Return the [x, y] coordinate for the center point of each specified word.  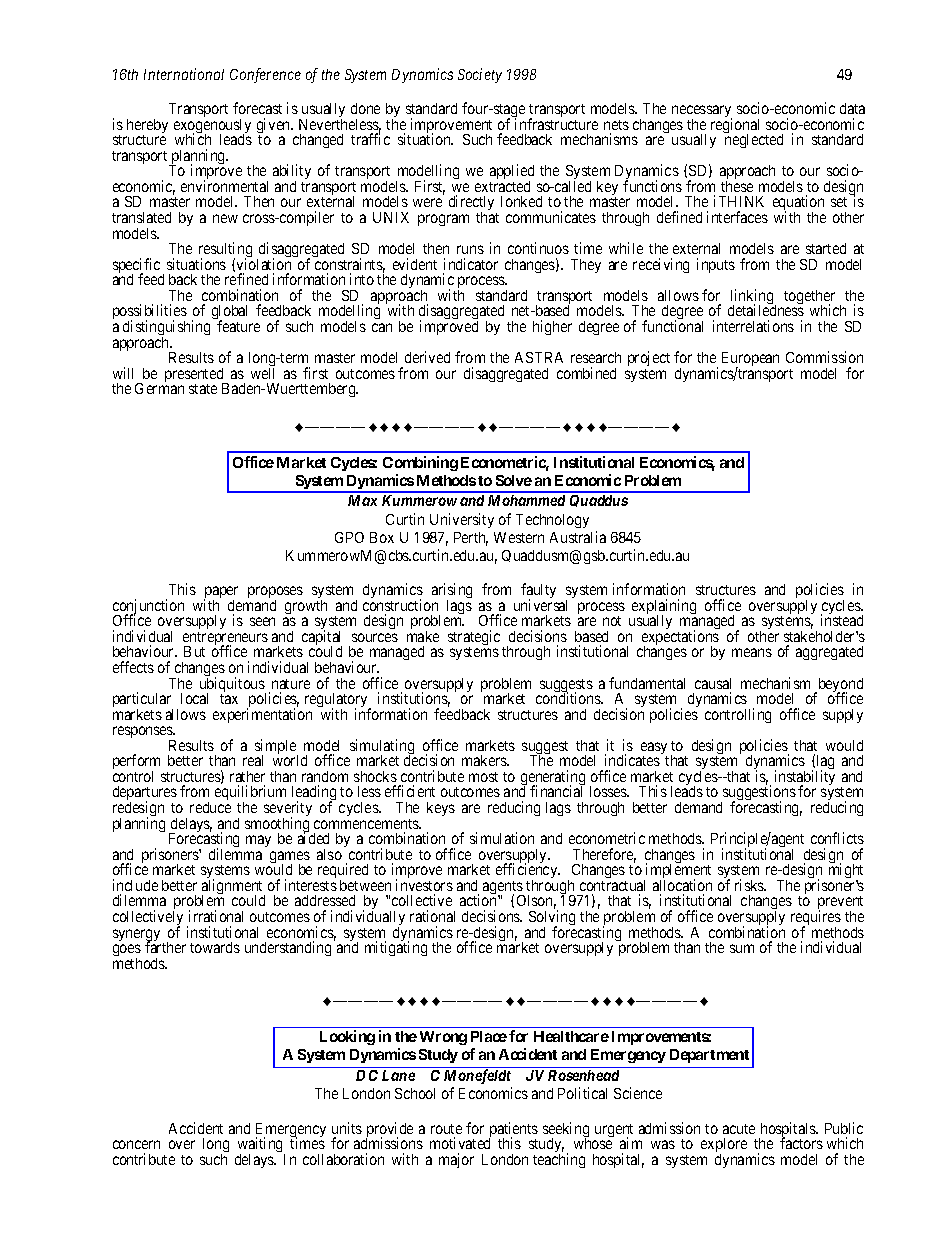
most [483, 777]
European [750, 360]
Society [480, 75]
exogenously [212, 127]
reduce [210, 807]
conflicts [837, 838]
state [203, 389]
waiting [261, 1146]
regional [735, 127]
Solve [514, 480]
